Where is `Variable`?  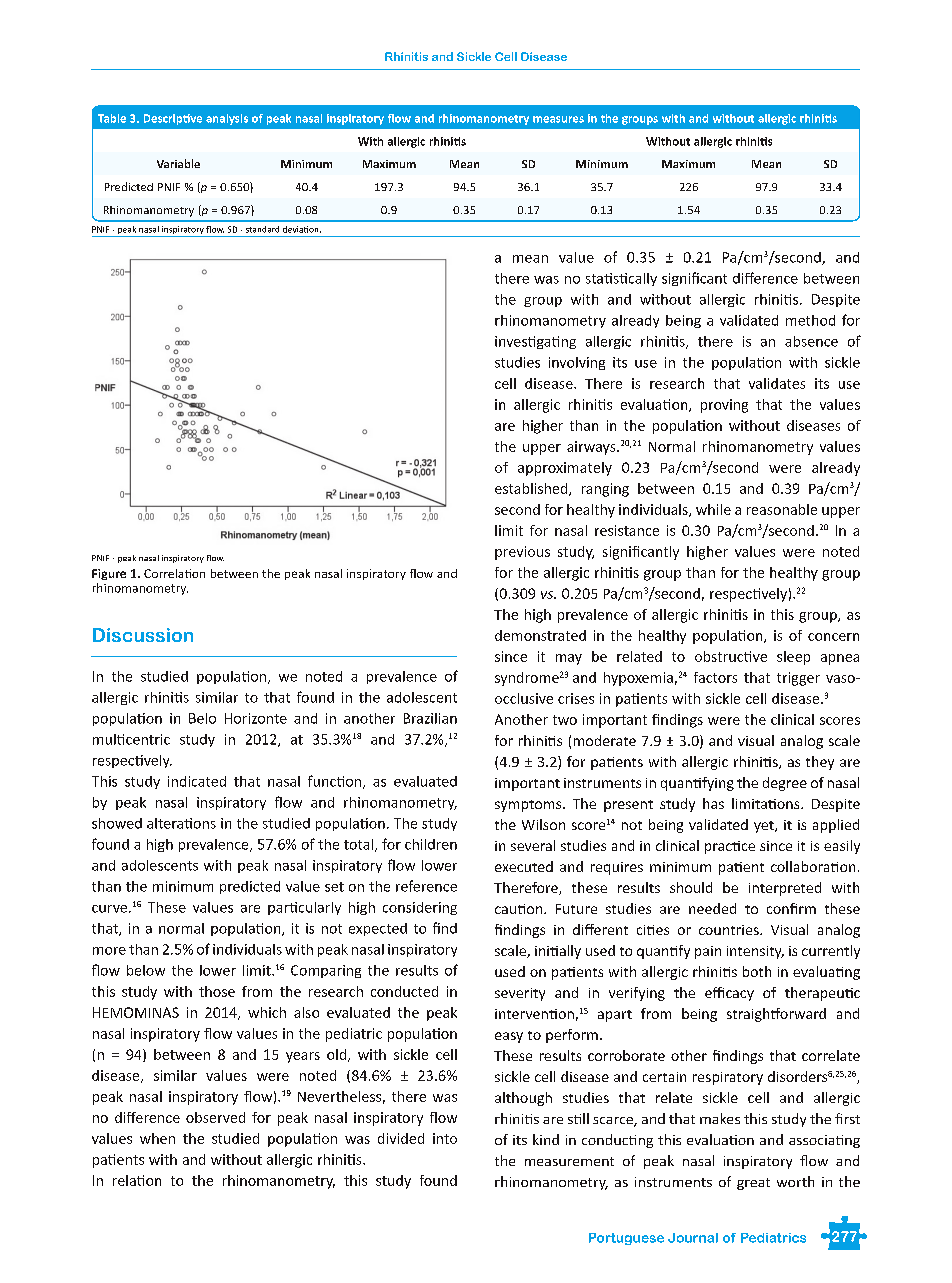
Variable is located at coordinates (178, 163).
